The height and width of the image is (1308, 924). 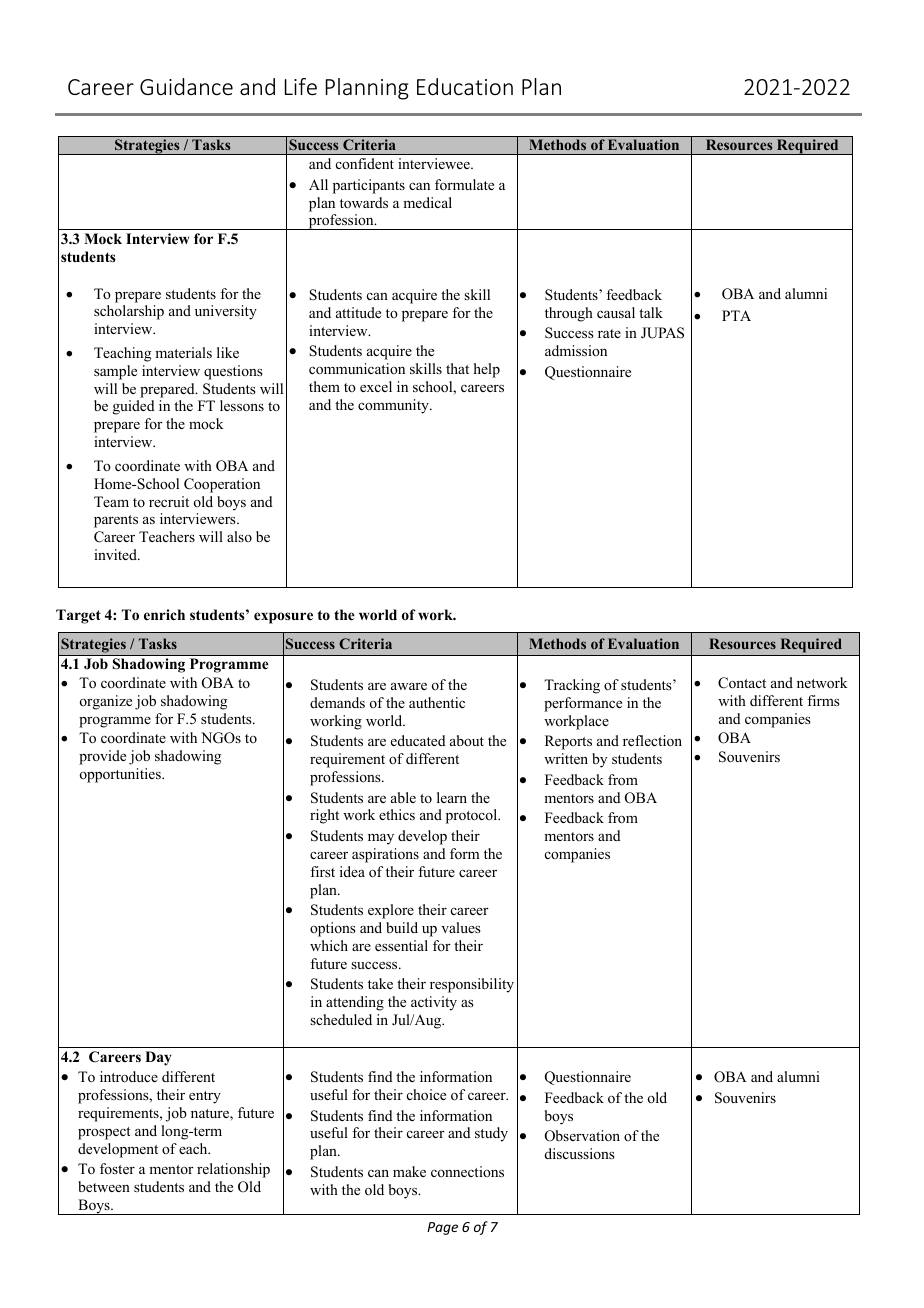 What do you see at coordinates (736, 315) in the image?
I see `PTA` at bounding box center [736, 315].
